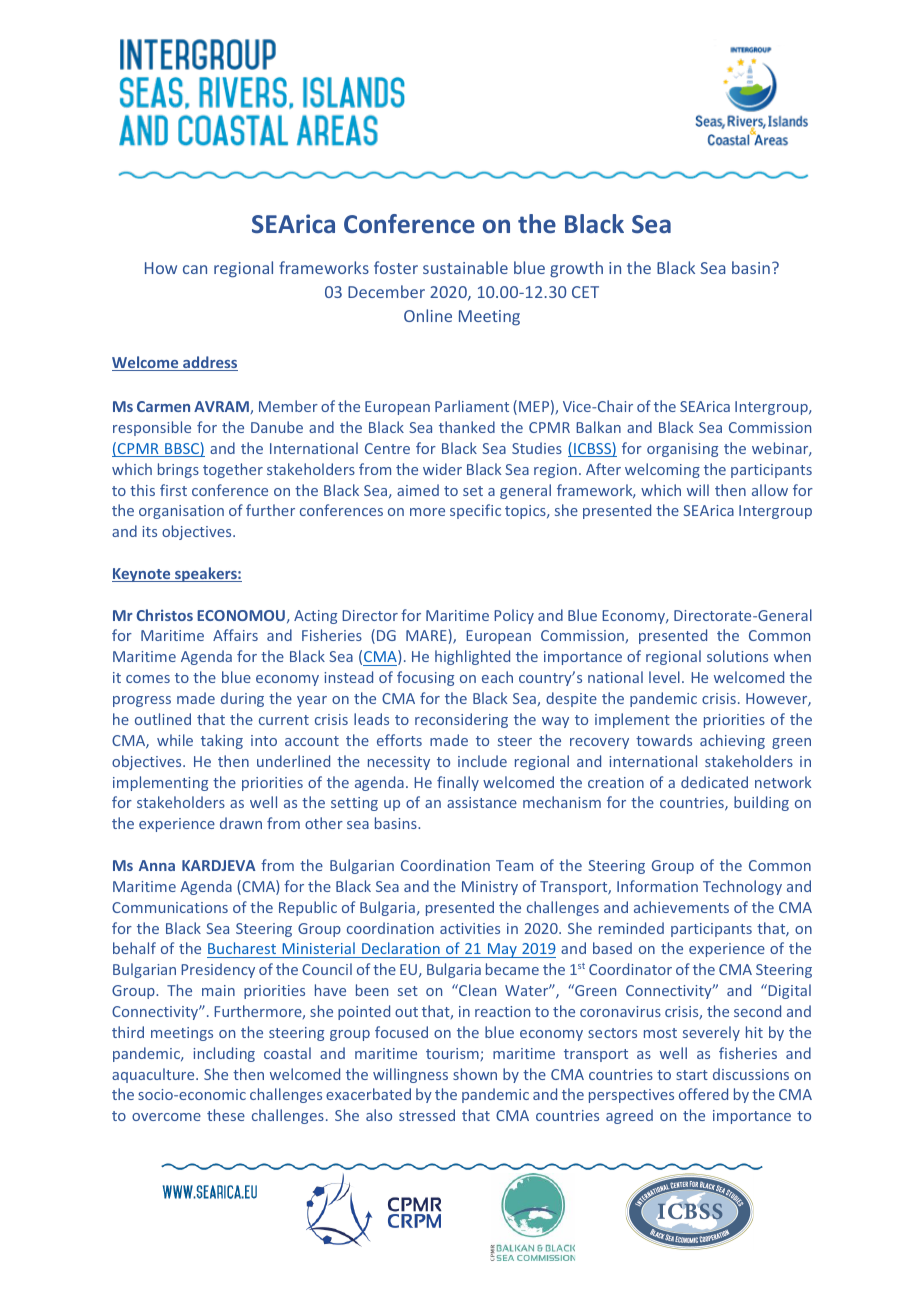 Image resolution: width=924 pixels, height=1308 pixels. Describe the element at coordinates (585, 292) in the page. I see `CET` at that location.
